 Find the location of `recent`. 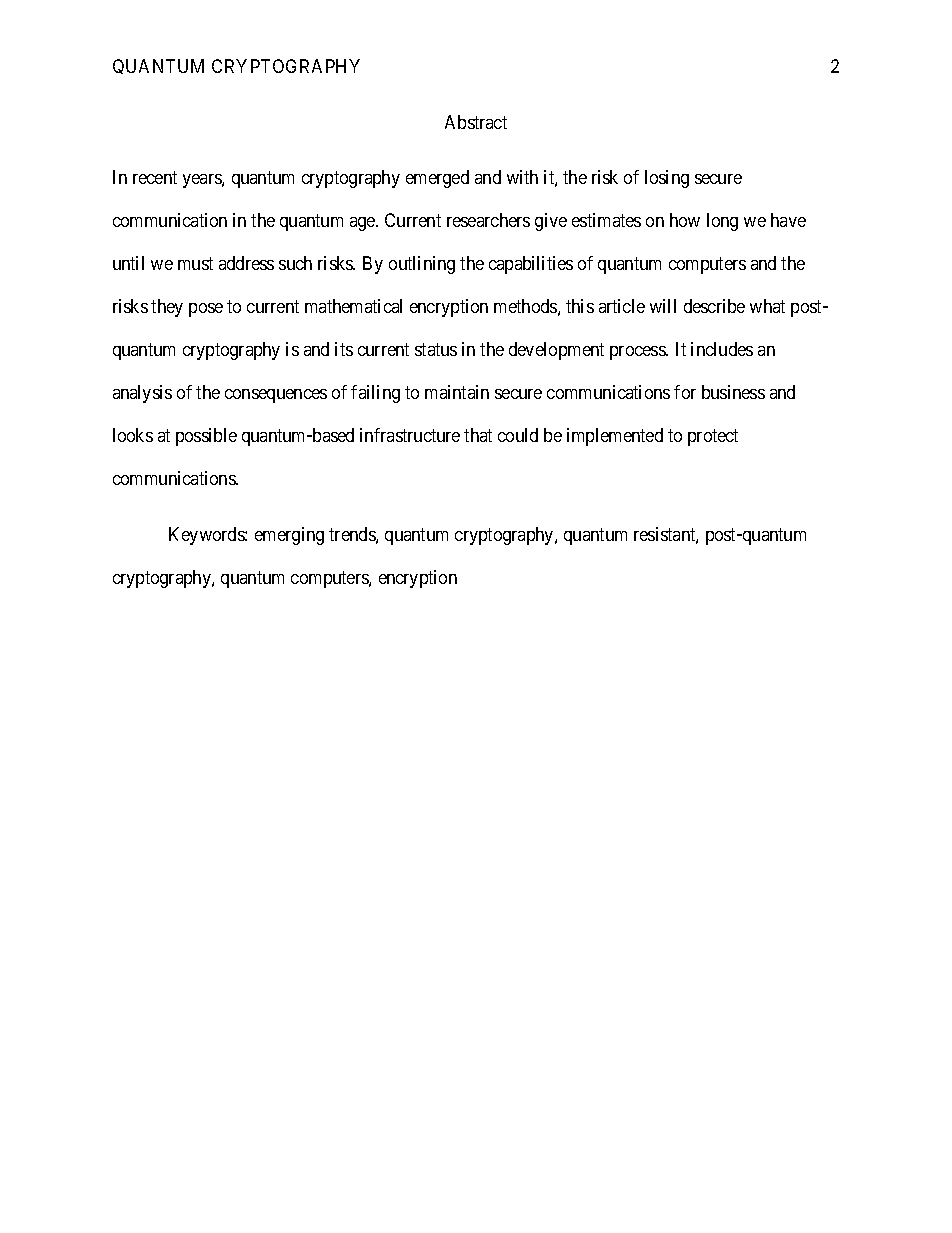

recent is located at coordinates (155, 178).
